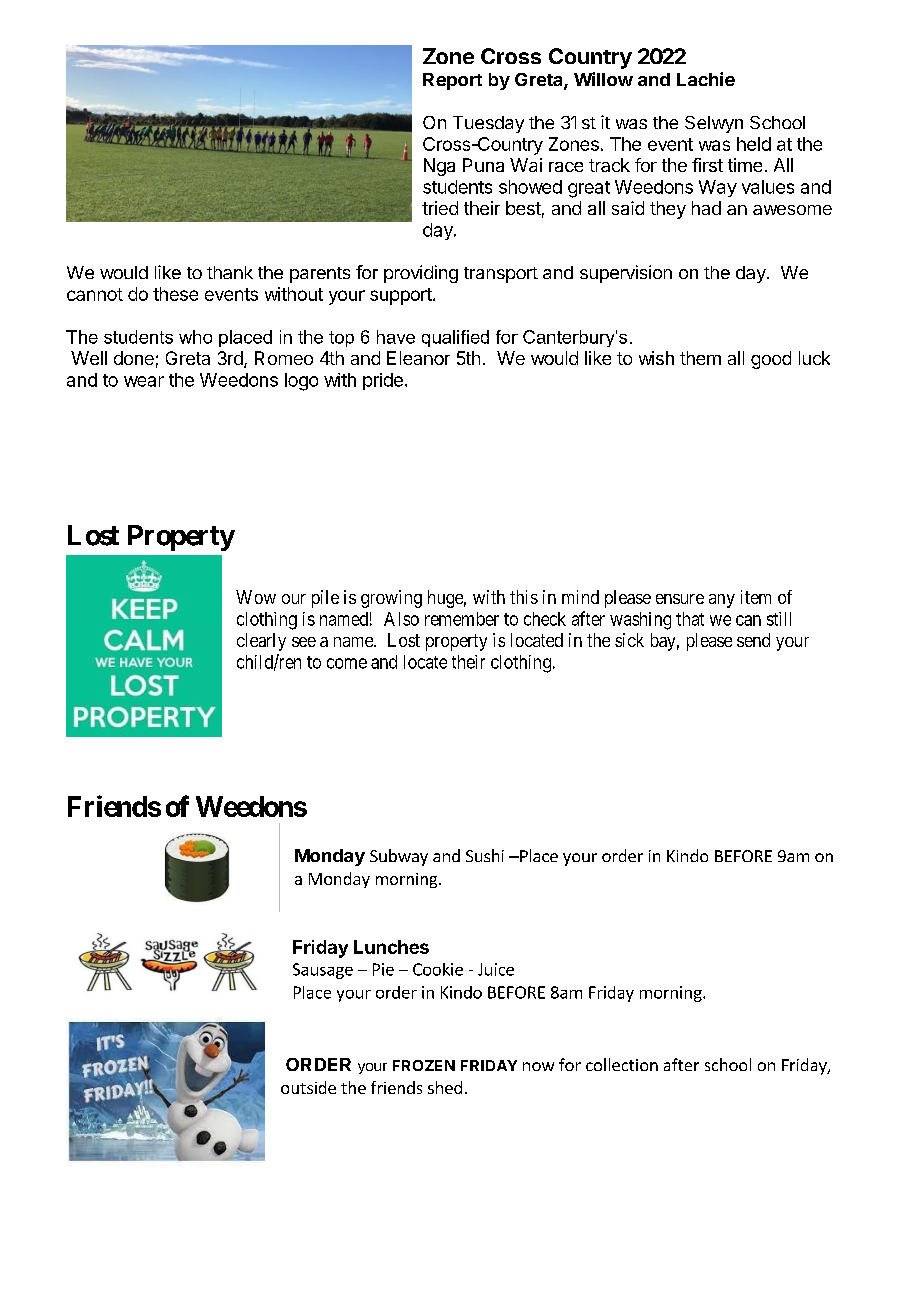 The width and height of the image is (924, 1308). What do you see at coordinates (424, 1065) in the image?
I see `FROZEN` at bounding box center [424, 1065].
